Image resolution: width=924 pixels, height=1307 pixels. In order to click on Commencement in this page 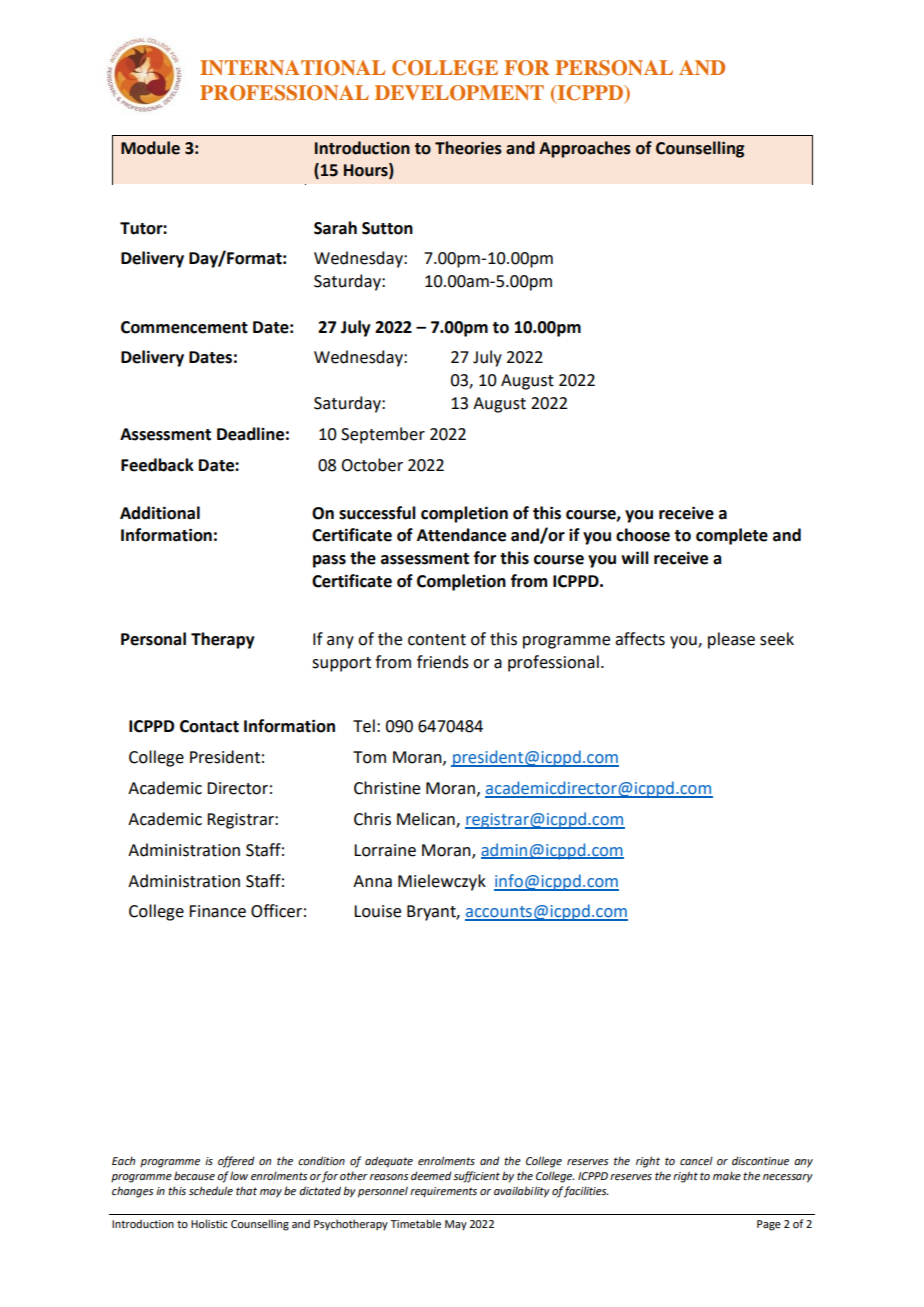, I will do `click(184, 327)`.
